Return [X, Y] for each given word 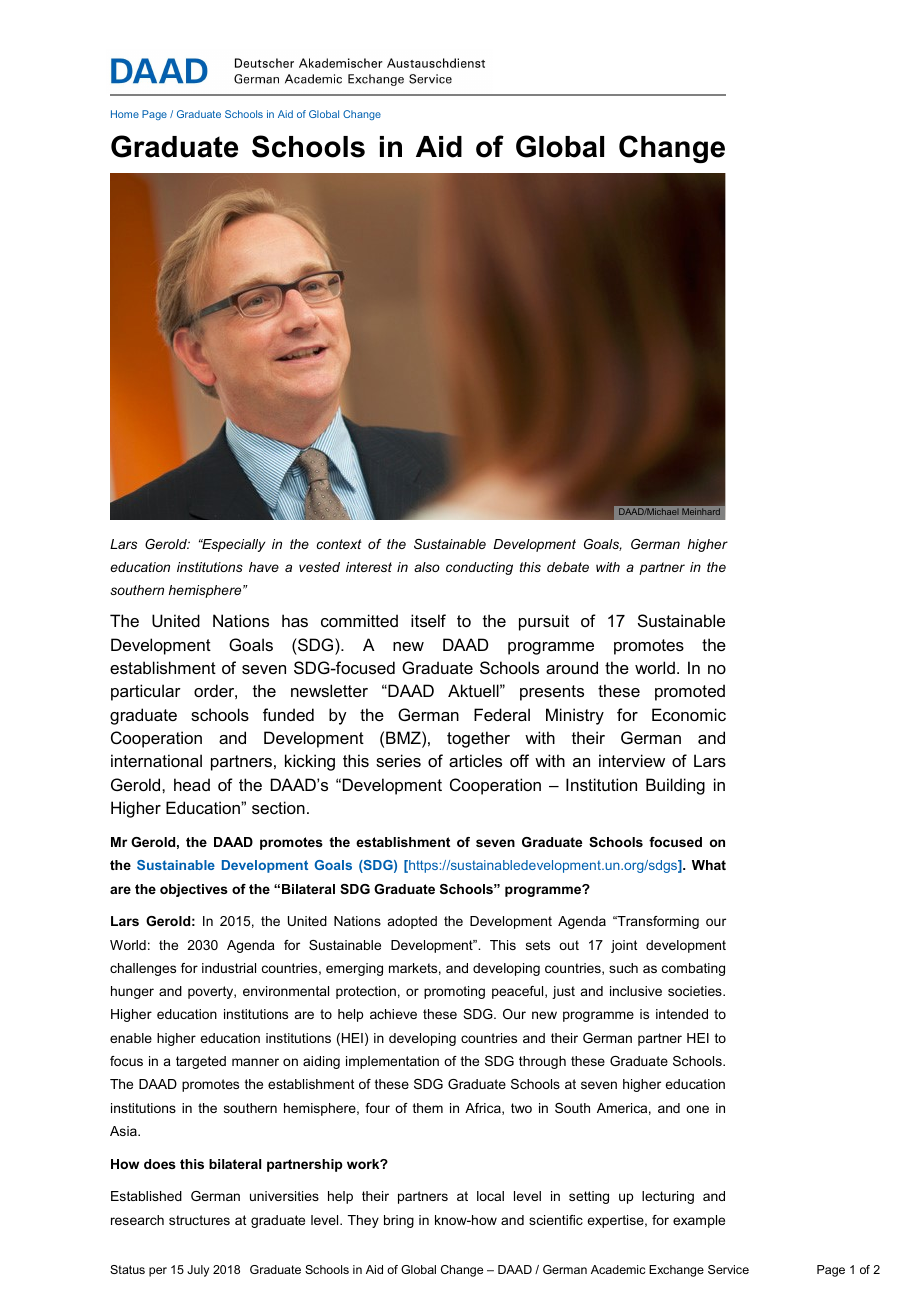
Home [125, 114]
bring [399, 1221]
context [339, 544]
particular [146, 692]
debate [568, 567]
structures [199, 1220]
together [478, 739]
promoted [690, 692]
